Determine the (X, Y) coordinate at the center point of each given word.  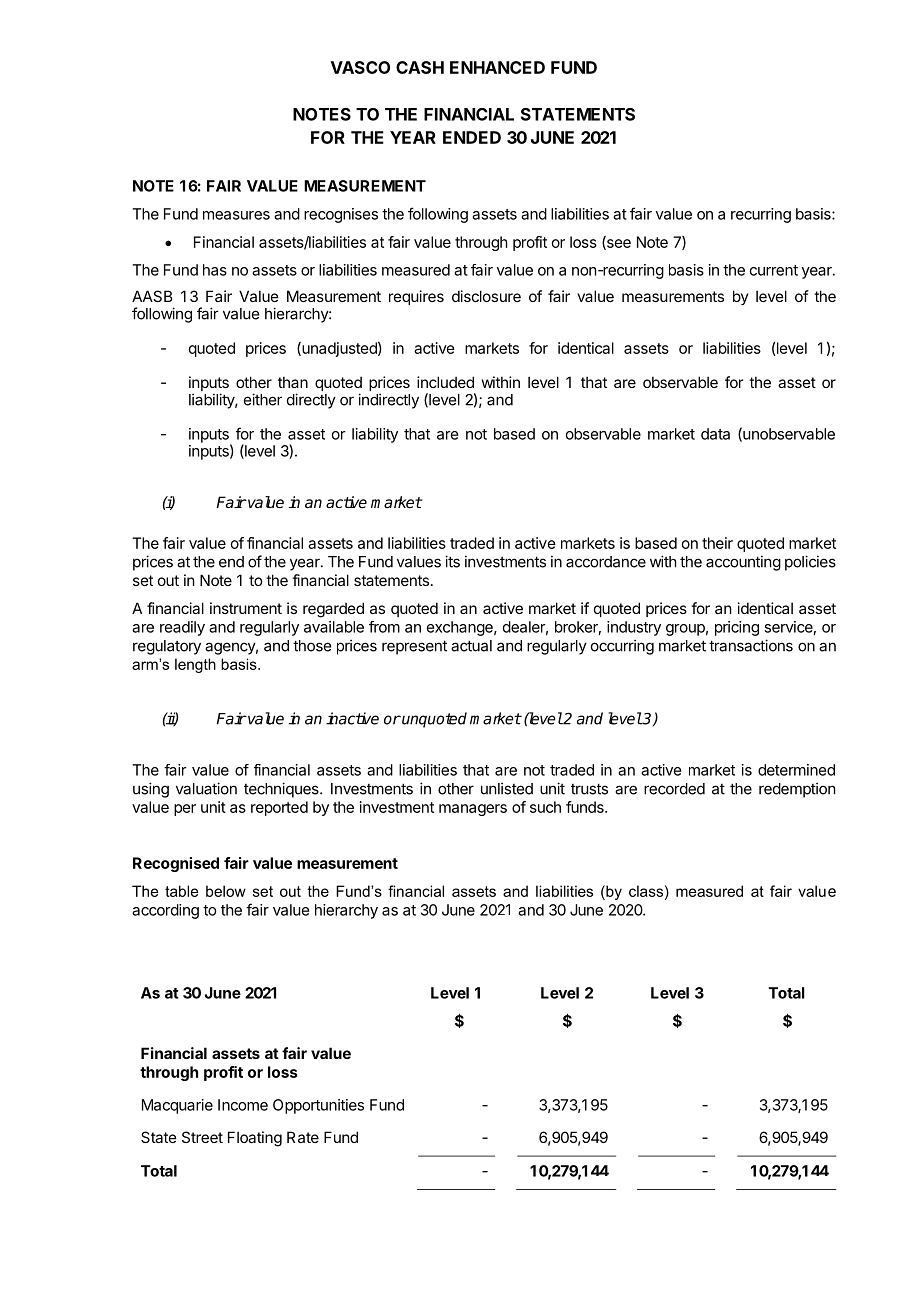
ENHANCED (497, 67)
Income (243, 1105)
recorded (674, 789)
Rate (303, 1137)
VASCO (360, 67)
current (774, 270)
